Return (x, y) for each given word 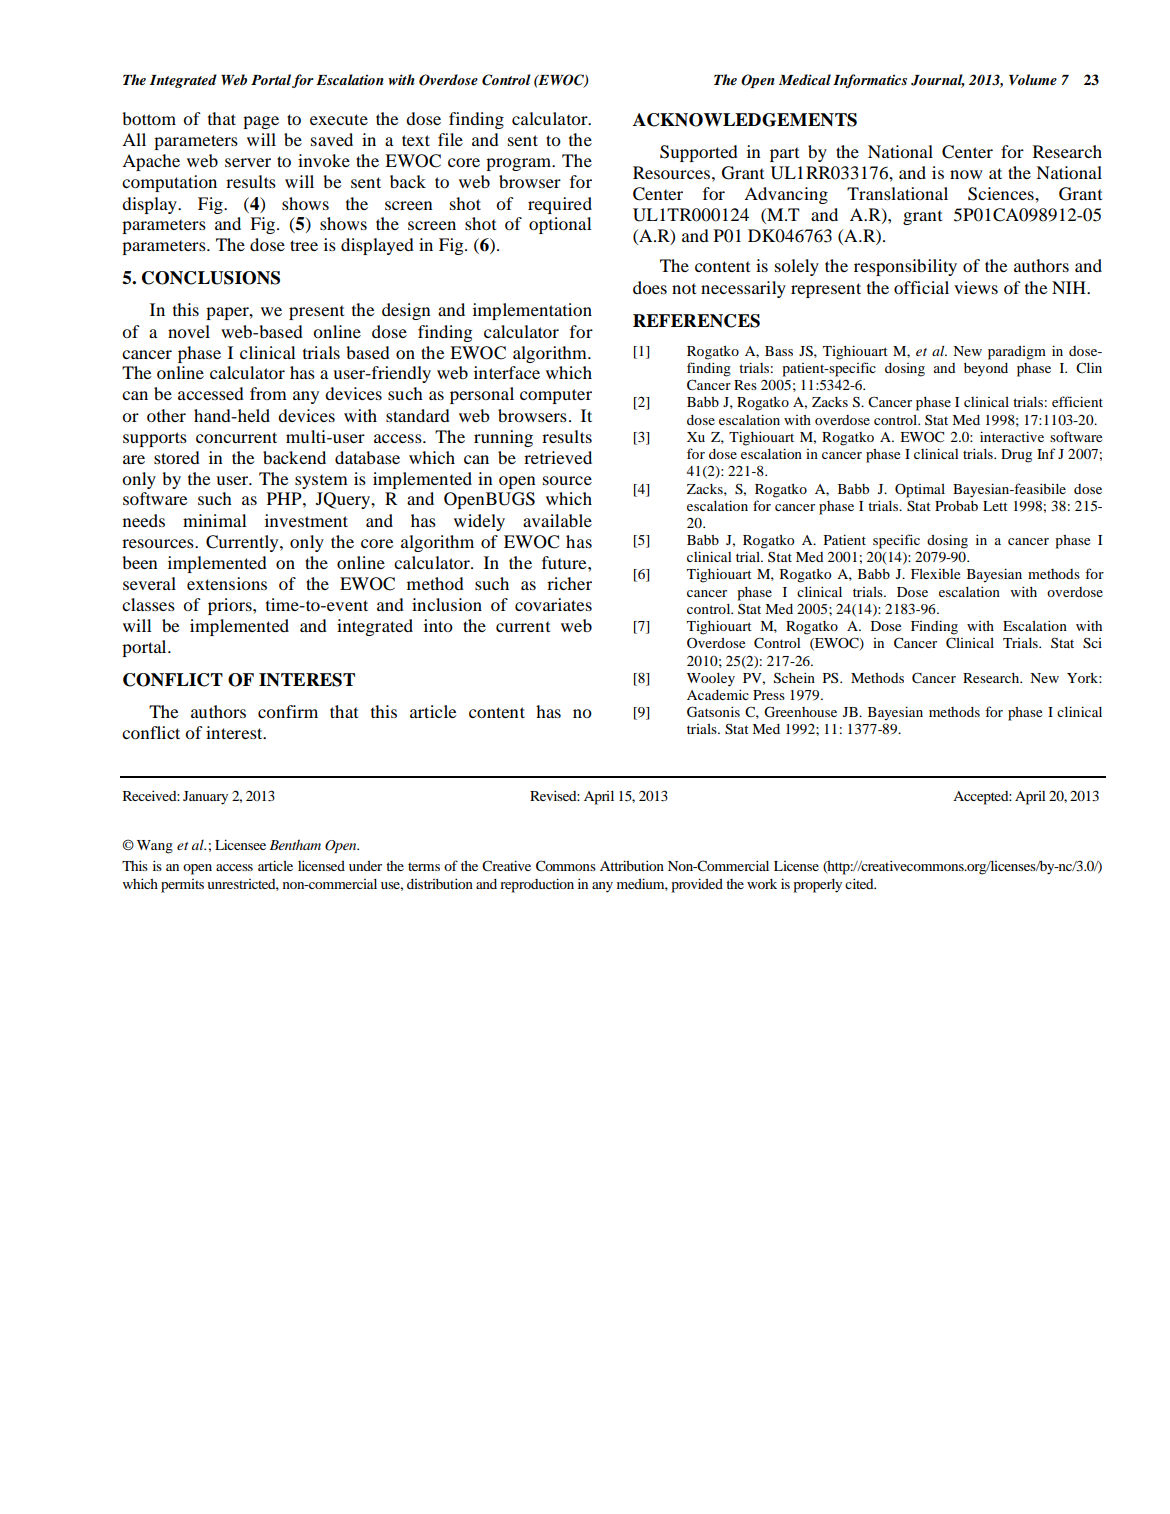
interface (507, 372)
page (261, 122)
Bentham (295, 844)
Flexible (935, 573)
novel (189, 331)
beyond (986, 370)
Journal (938, 81)
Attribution (632, 865)
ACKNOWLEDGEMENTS (745, 120)
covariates (553, 604)
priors (231, 606)
